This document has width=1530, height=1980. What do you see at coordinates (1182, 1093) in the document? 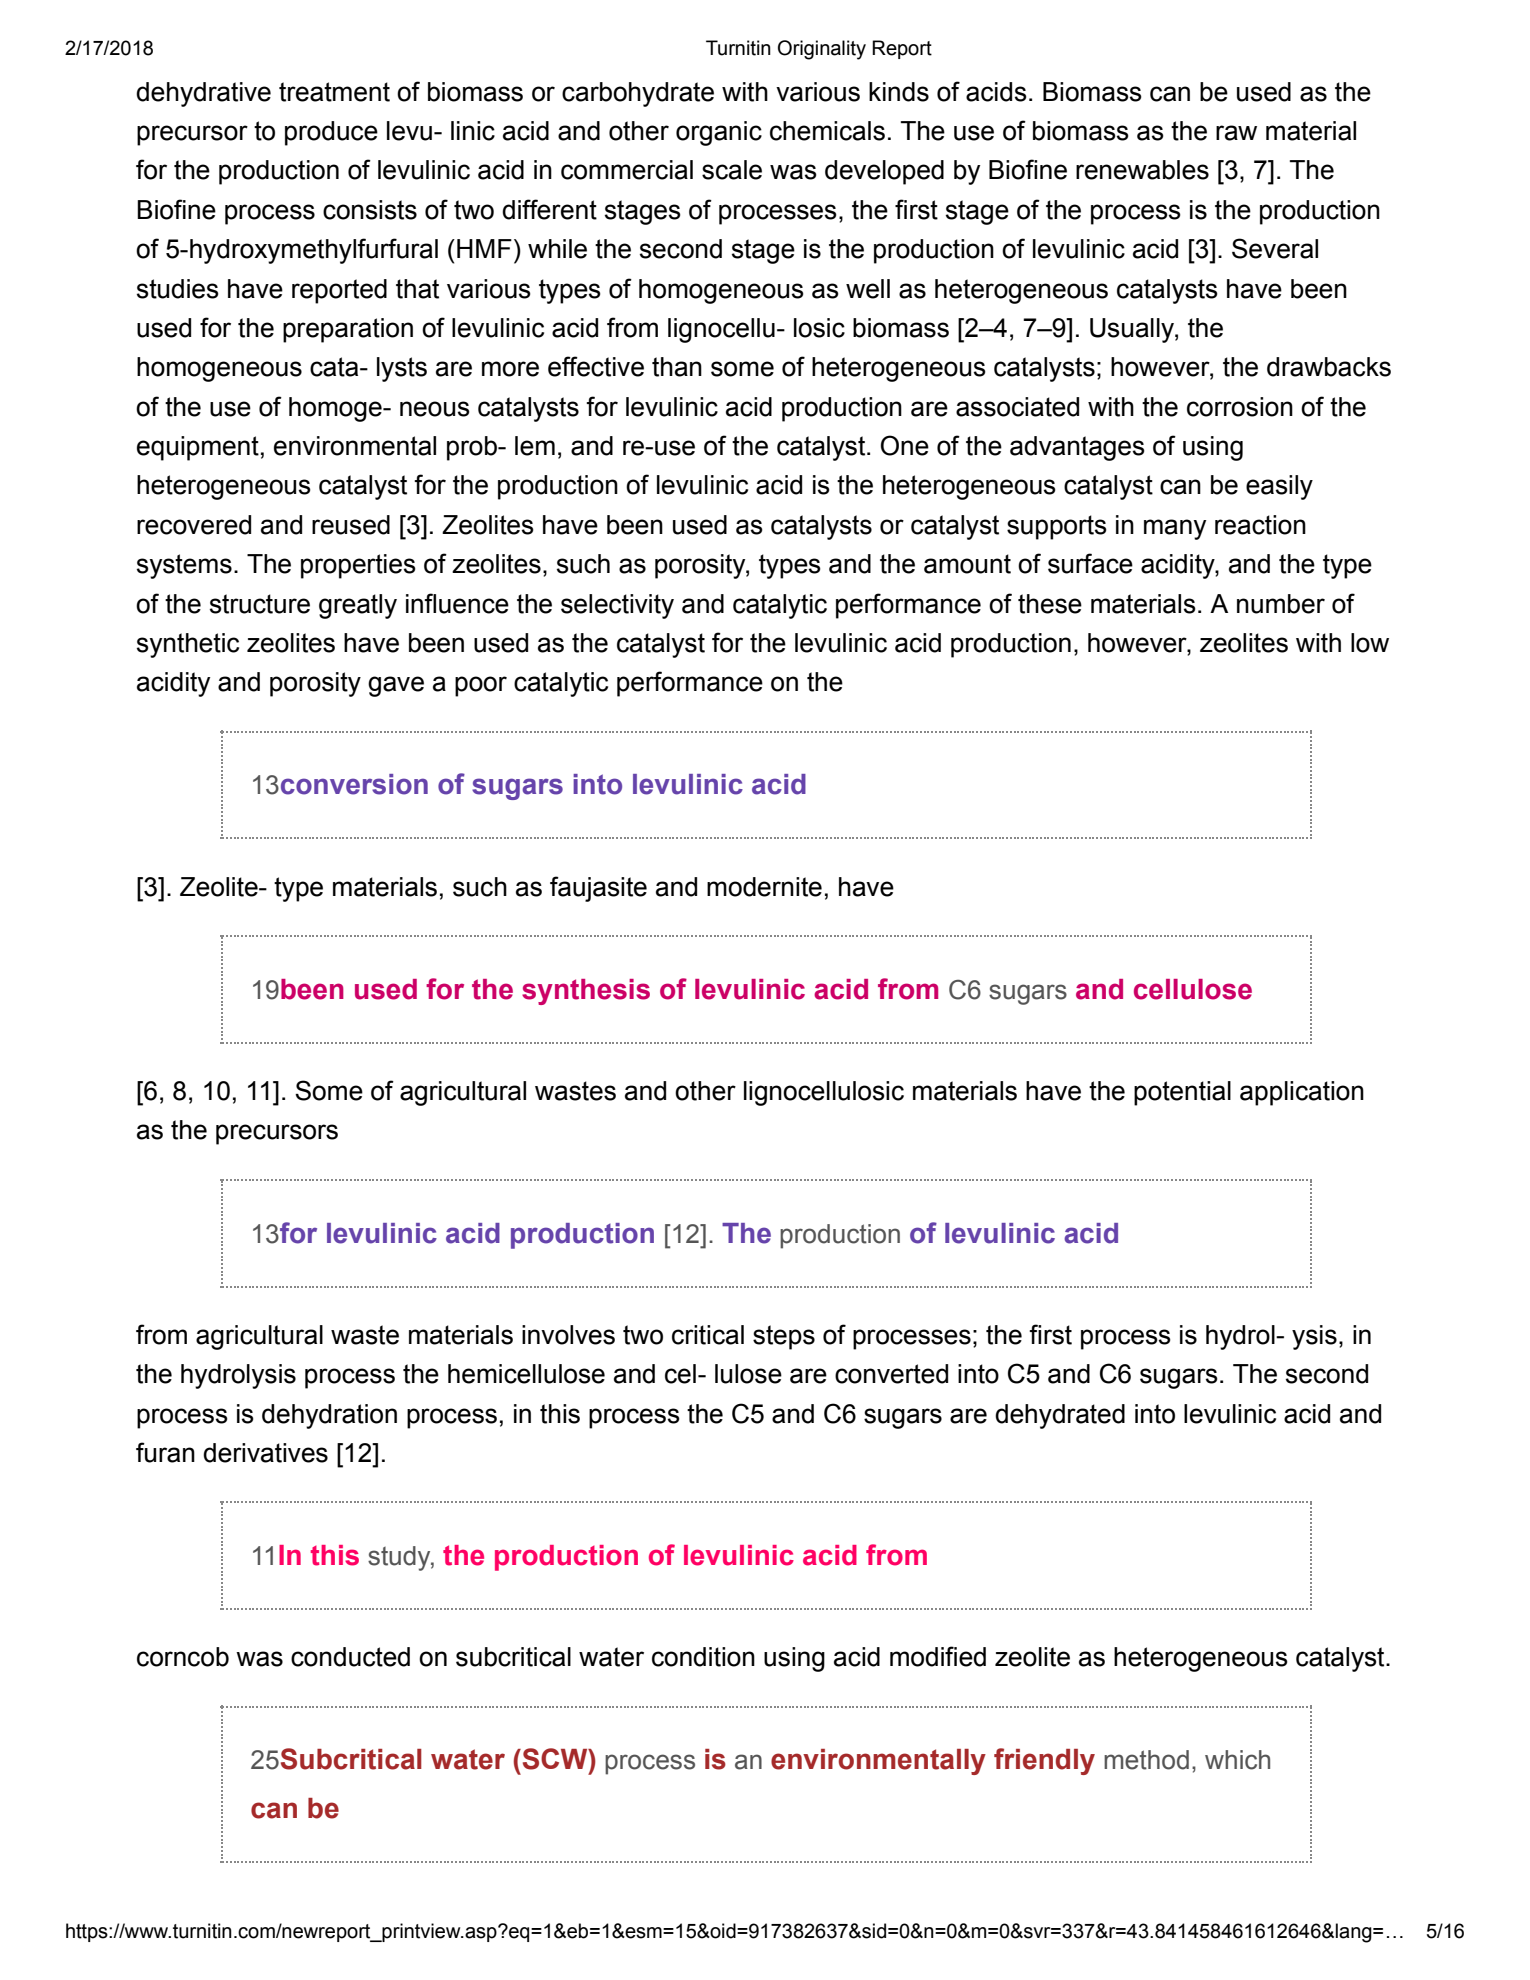
I see `potential` at bounding box center [1182, 1093].
